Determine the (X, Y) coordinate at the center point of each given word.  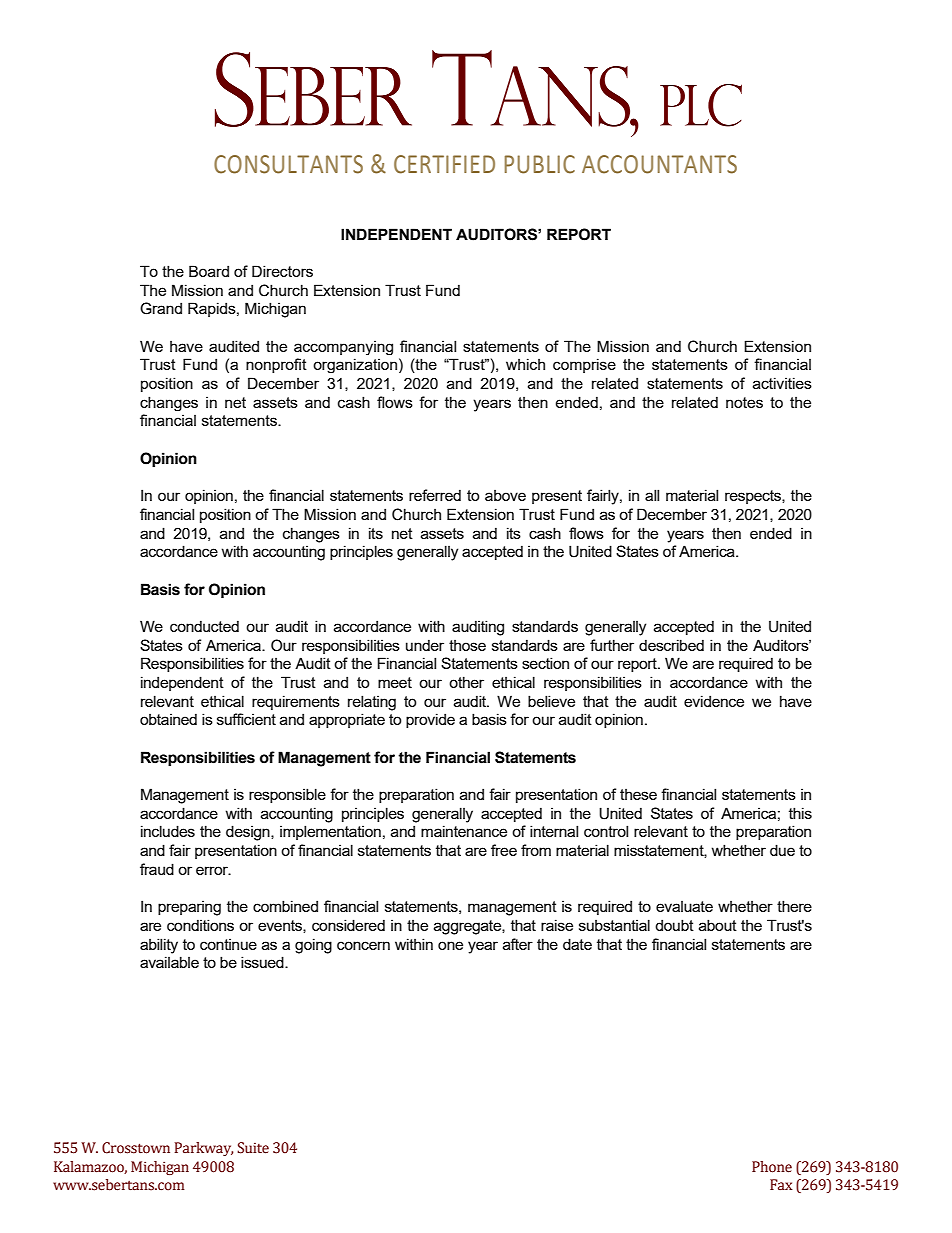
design (249, 833)
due (782, 850)
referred (435, 495)
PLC (701, 105)
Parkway (203, 1149)
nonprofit (276, 365)
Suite (253, 1148)
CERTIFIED (444, 164)
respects (754, 497)
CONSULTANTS (288, 164)
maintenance (464, 831)
